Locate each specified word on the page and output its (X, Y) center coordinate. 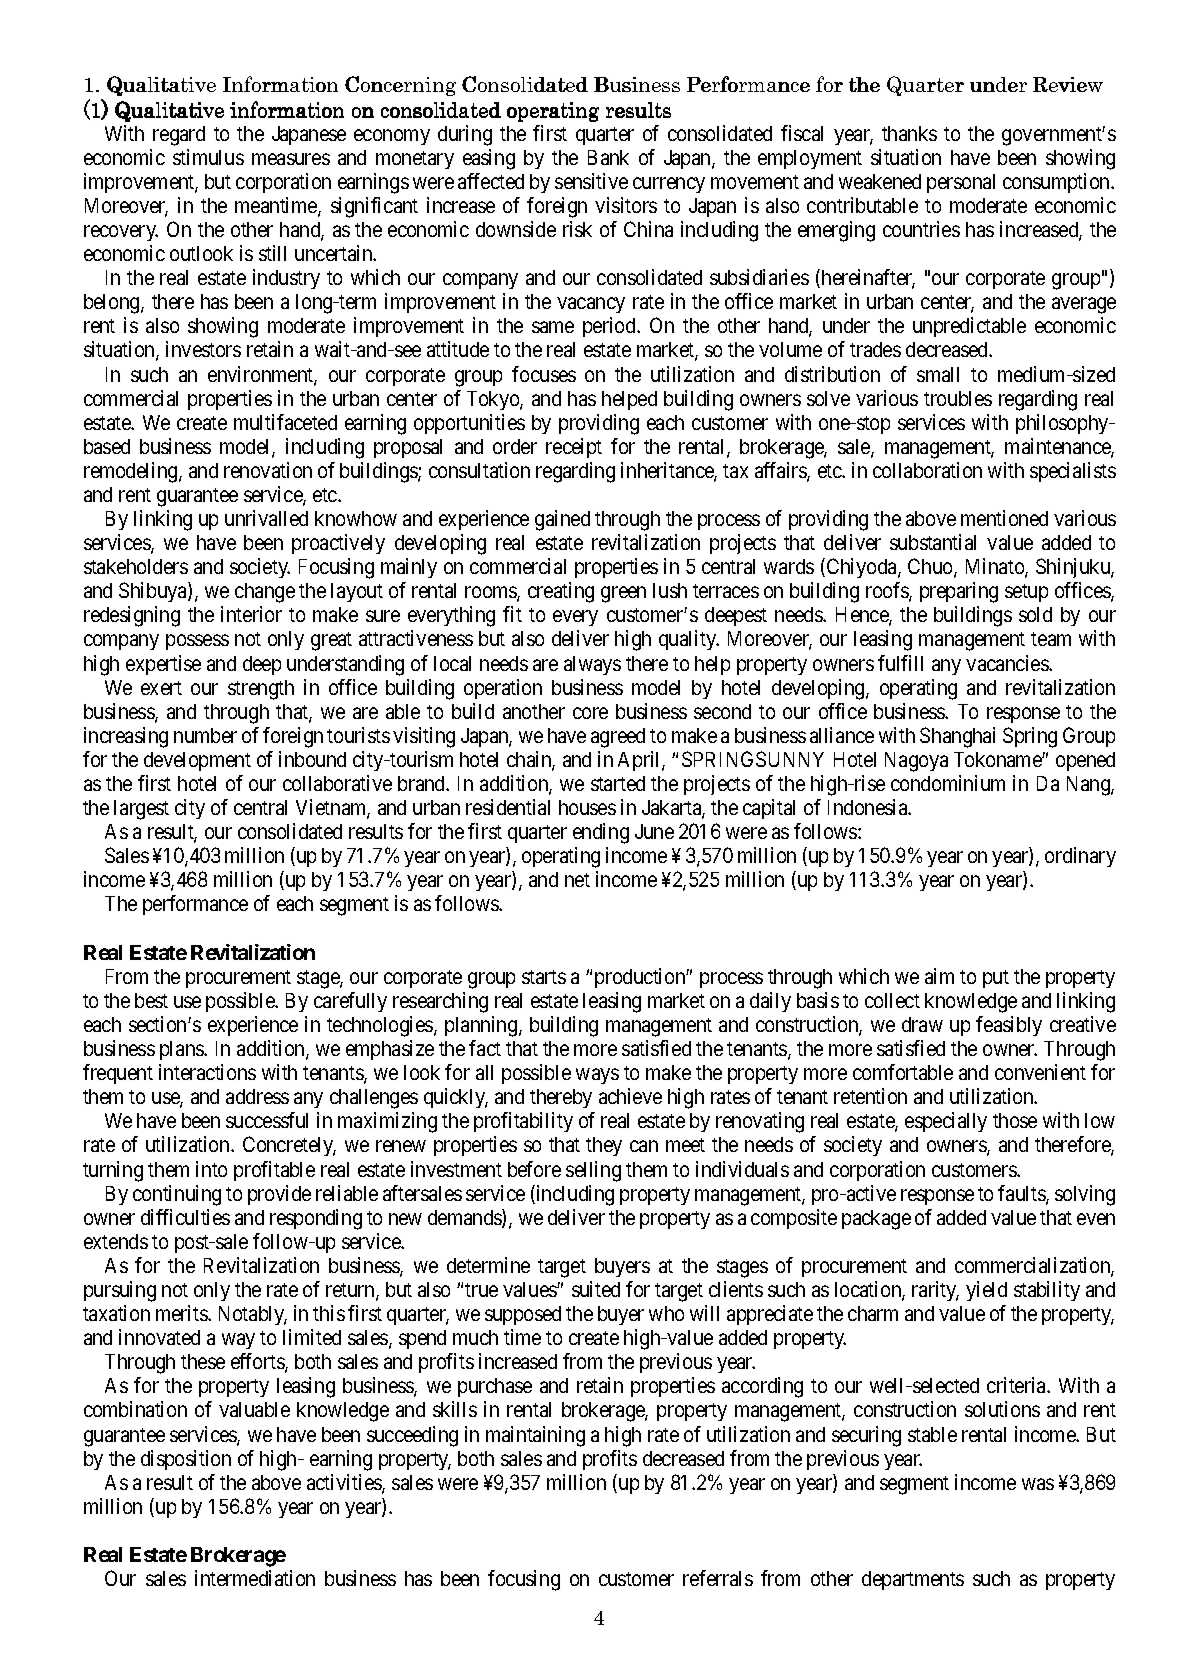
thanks (909, 133)
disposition (186, 1460)
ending (601, 833)
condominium (948, 783)
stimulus (208, 157)
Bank (608, 157)
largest (141, 810)
